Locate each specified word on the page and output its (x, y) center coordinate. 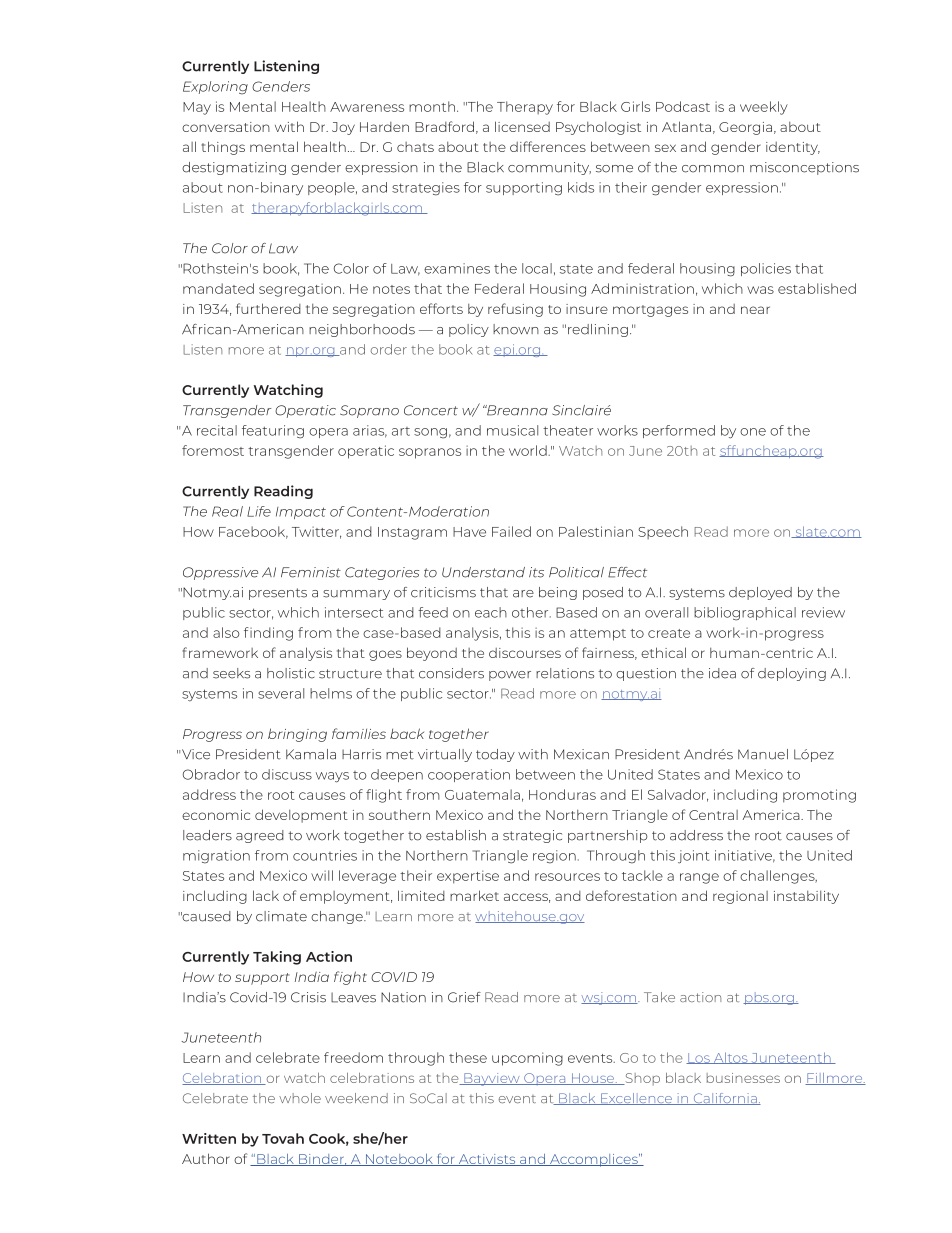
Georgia (745, 128)
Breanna (516, 410)
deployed (760, 593)
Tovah (283, 1138)
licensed (522, 126)
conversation (226, 127)
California (725, 1099)
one (753, 432)
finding (268, 634)
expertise (468, 877)
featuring (273, 432)
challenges (778, 877)
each (491, 612)
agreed (260, 836)
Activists (487, 1160)
